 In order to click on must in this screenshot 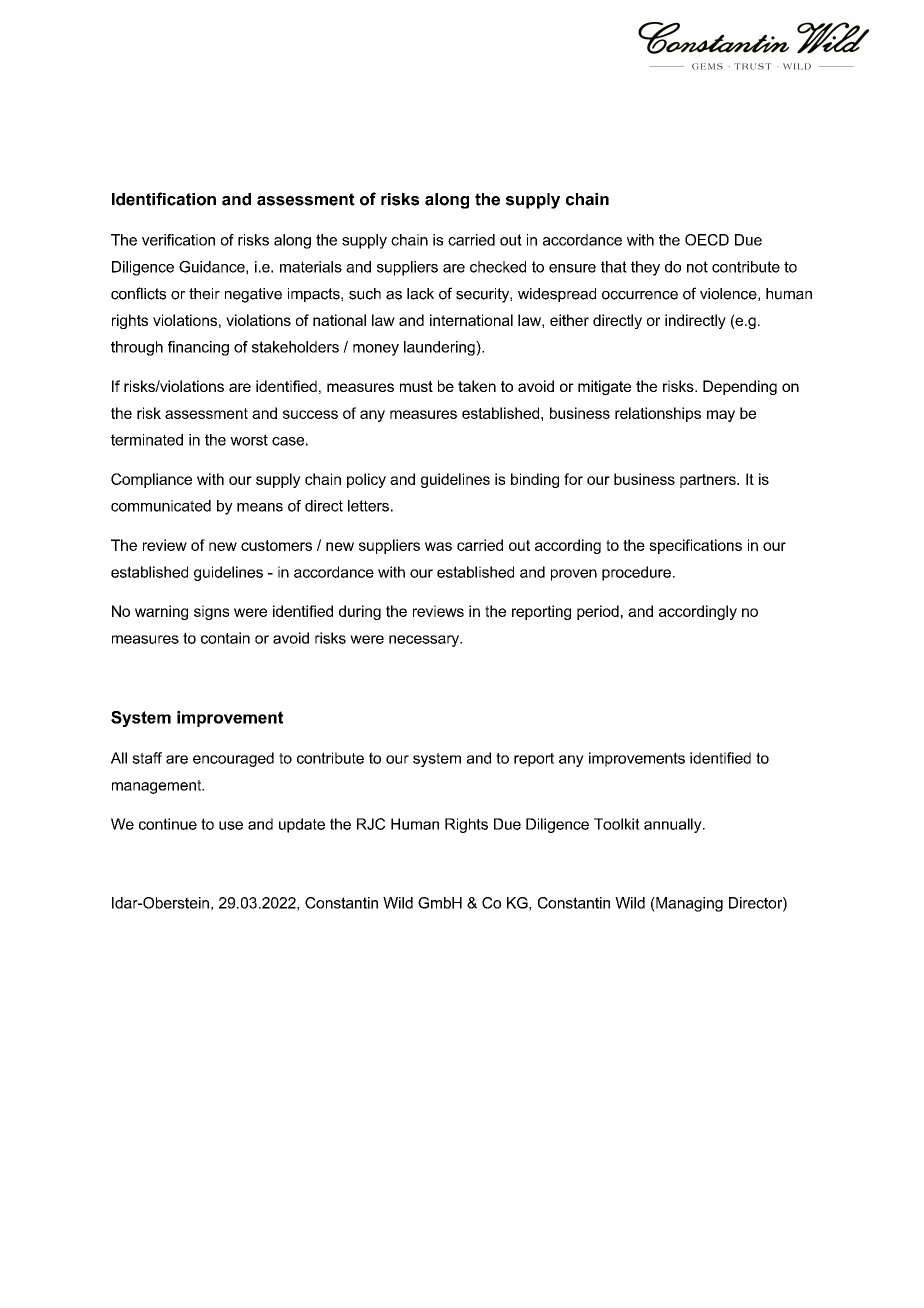, I will do `click(416, 386)`.
